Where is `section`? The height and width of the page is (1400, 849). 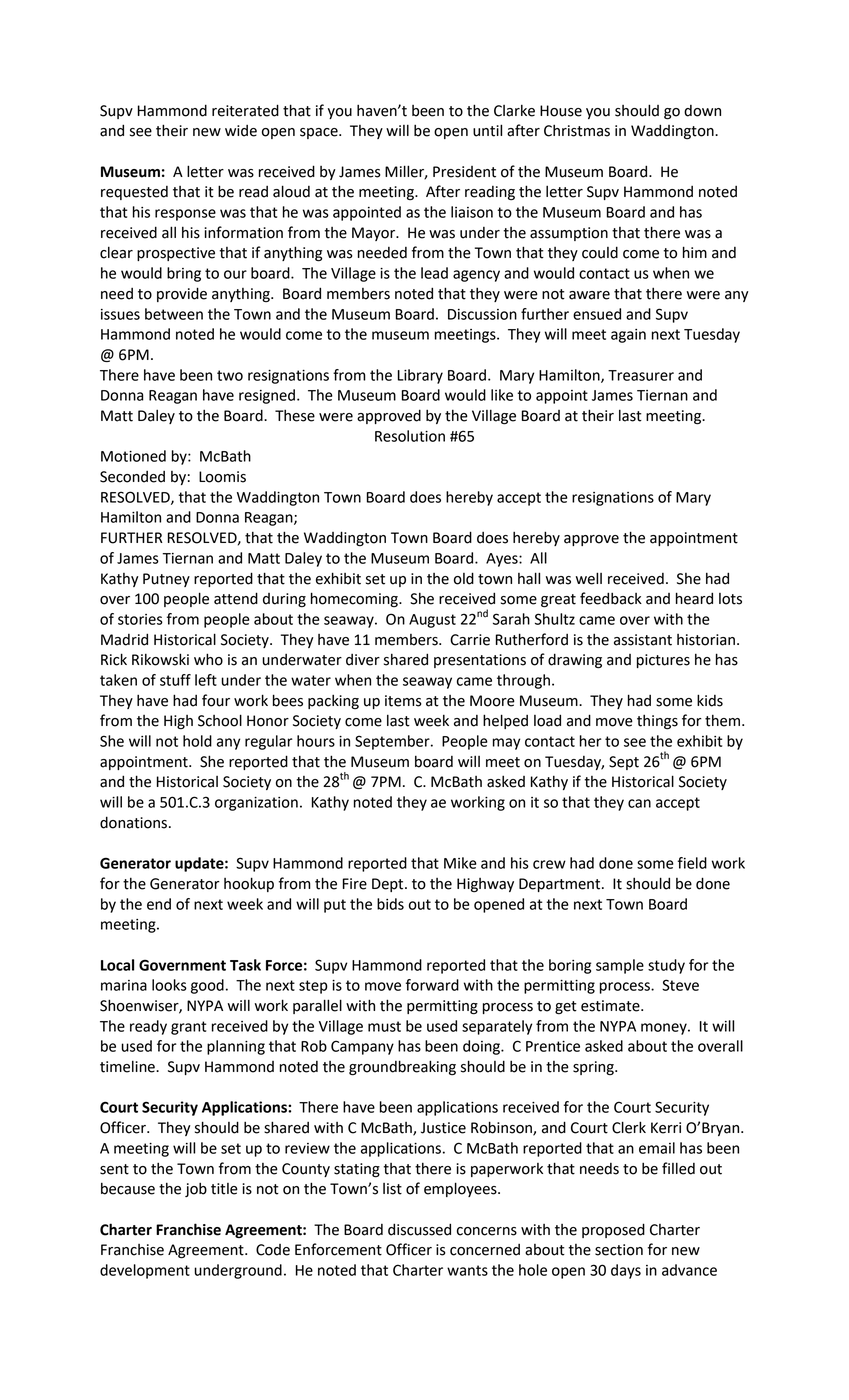
section is located at coordinates (619, 1250).
